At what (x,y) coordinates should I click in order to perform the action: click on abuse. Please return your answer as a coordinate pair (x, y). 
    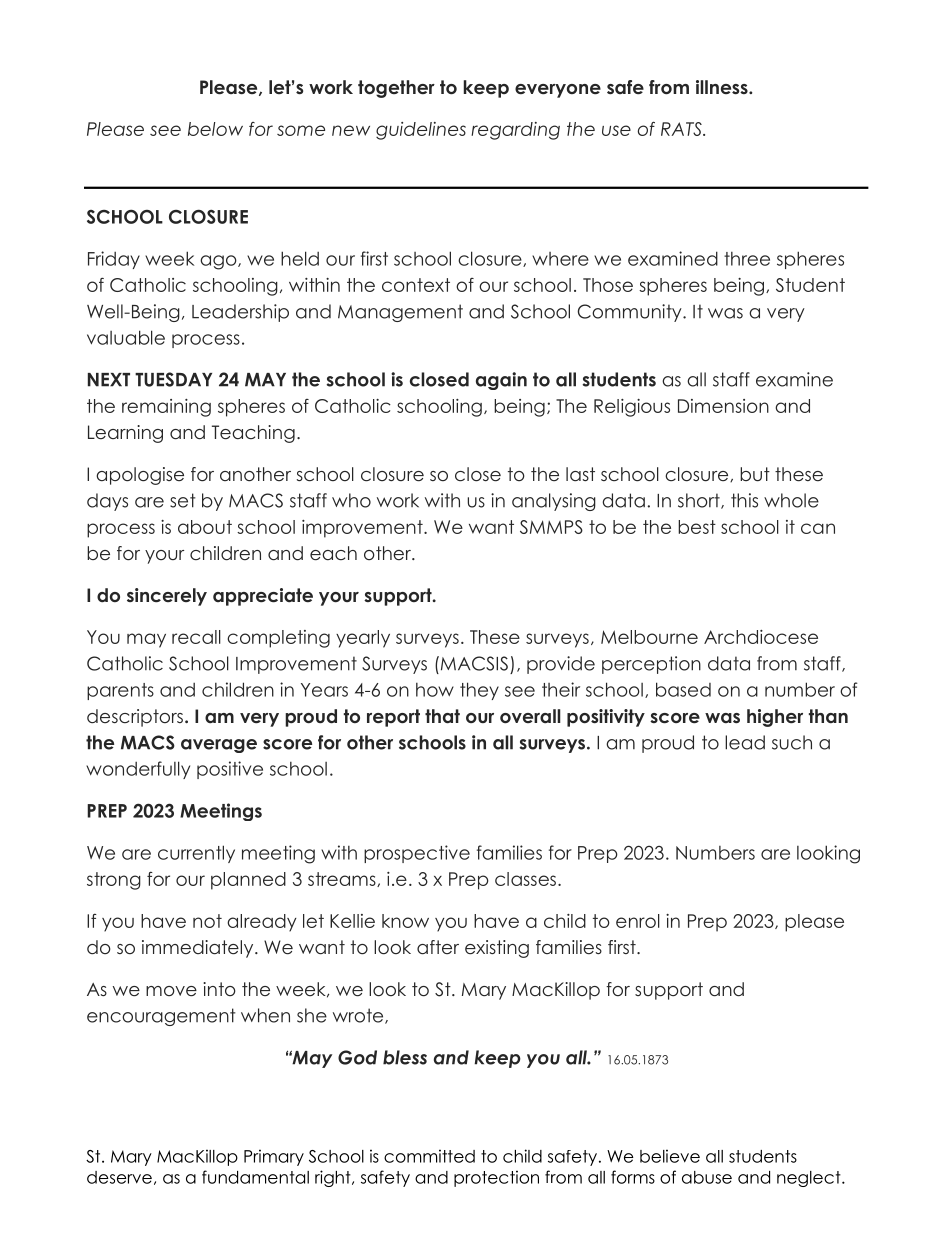
    Looking at the image, I should click on (707, 1177).
